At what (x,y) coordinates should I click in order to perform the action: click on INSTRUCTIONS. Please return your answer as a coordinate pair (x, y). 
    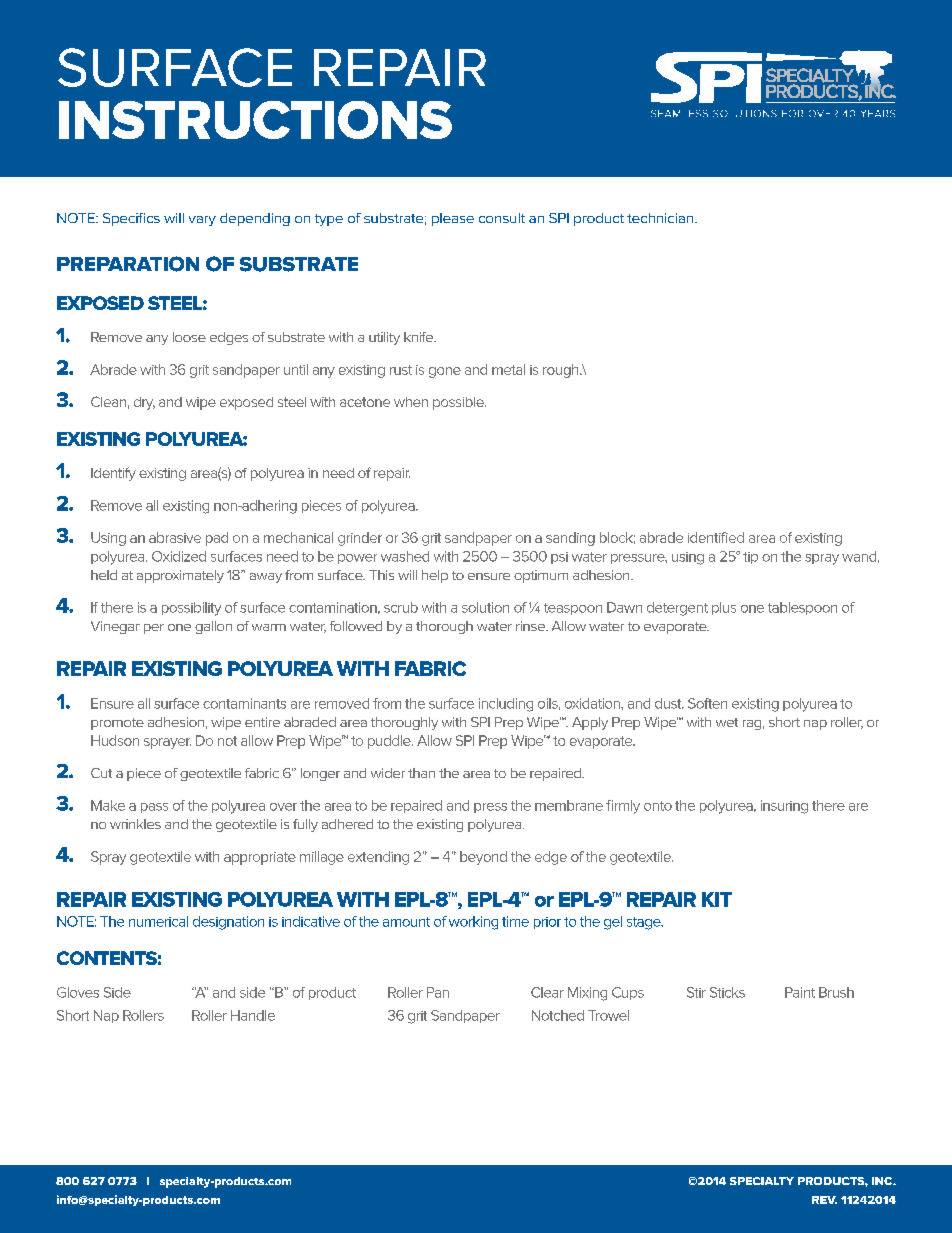
    Looking at the image, I should click on (255, 120).
